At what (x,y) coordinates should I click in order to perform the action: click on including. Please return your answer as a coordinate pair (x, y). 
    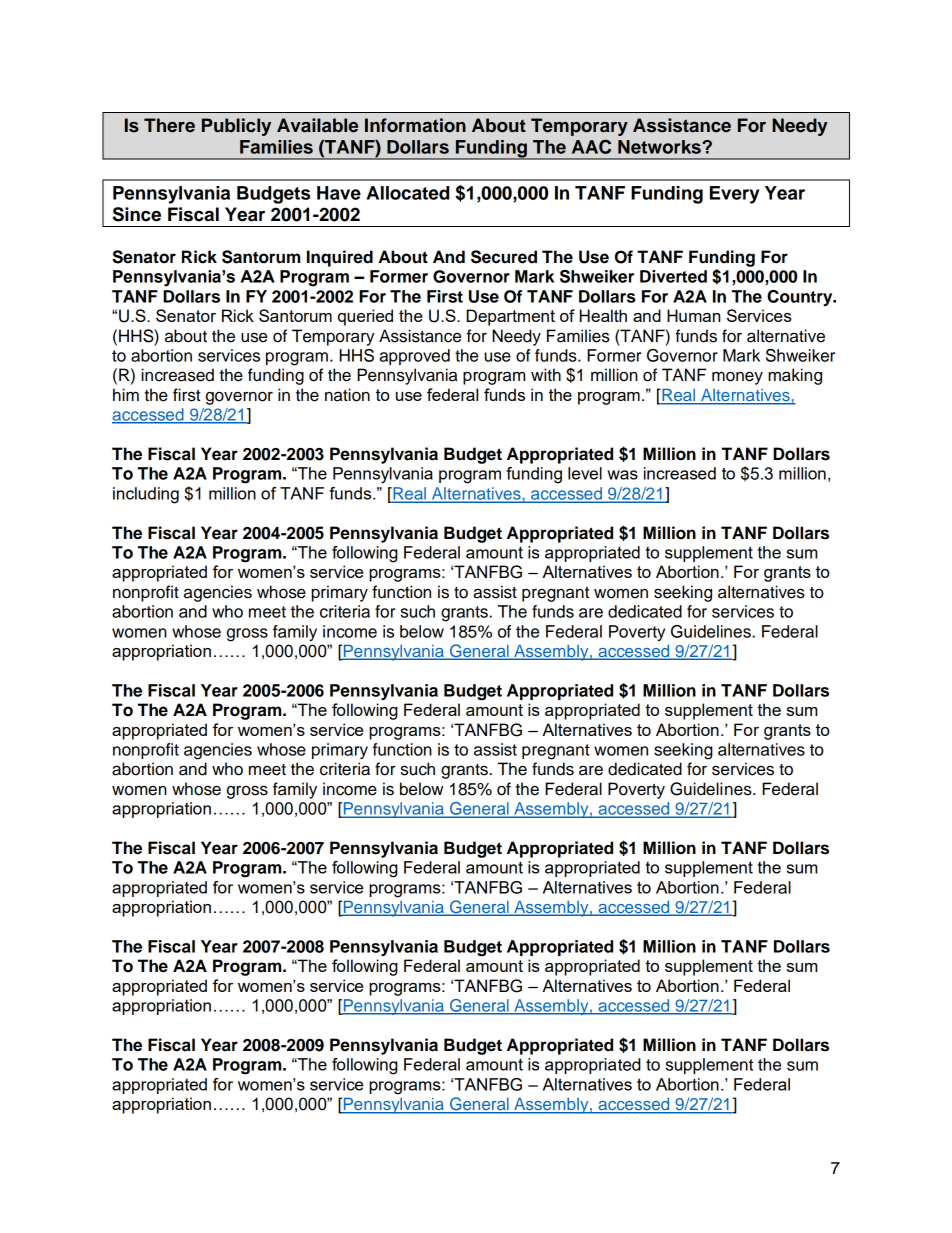
    Looking at the image, I should click on (146, 495).
